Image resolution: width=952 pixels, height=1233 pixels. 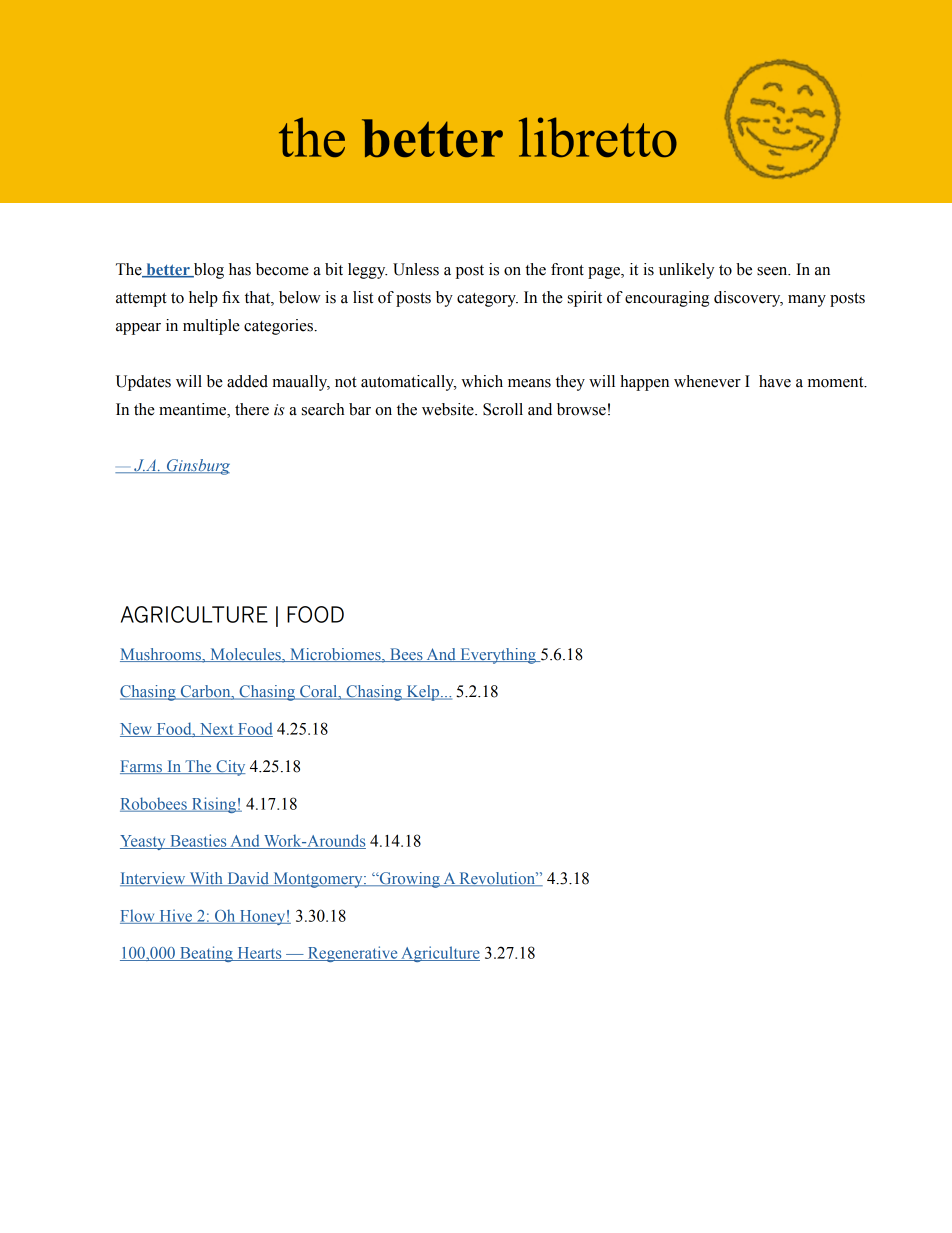 I want to click on Regenerative, so click(x=352, y=954).
